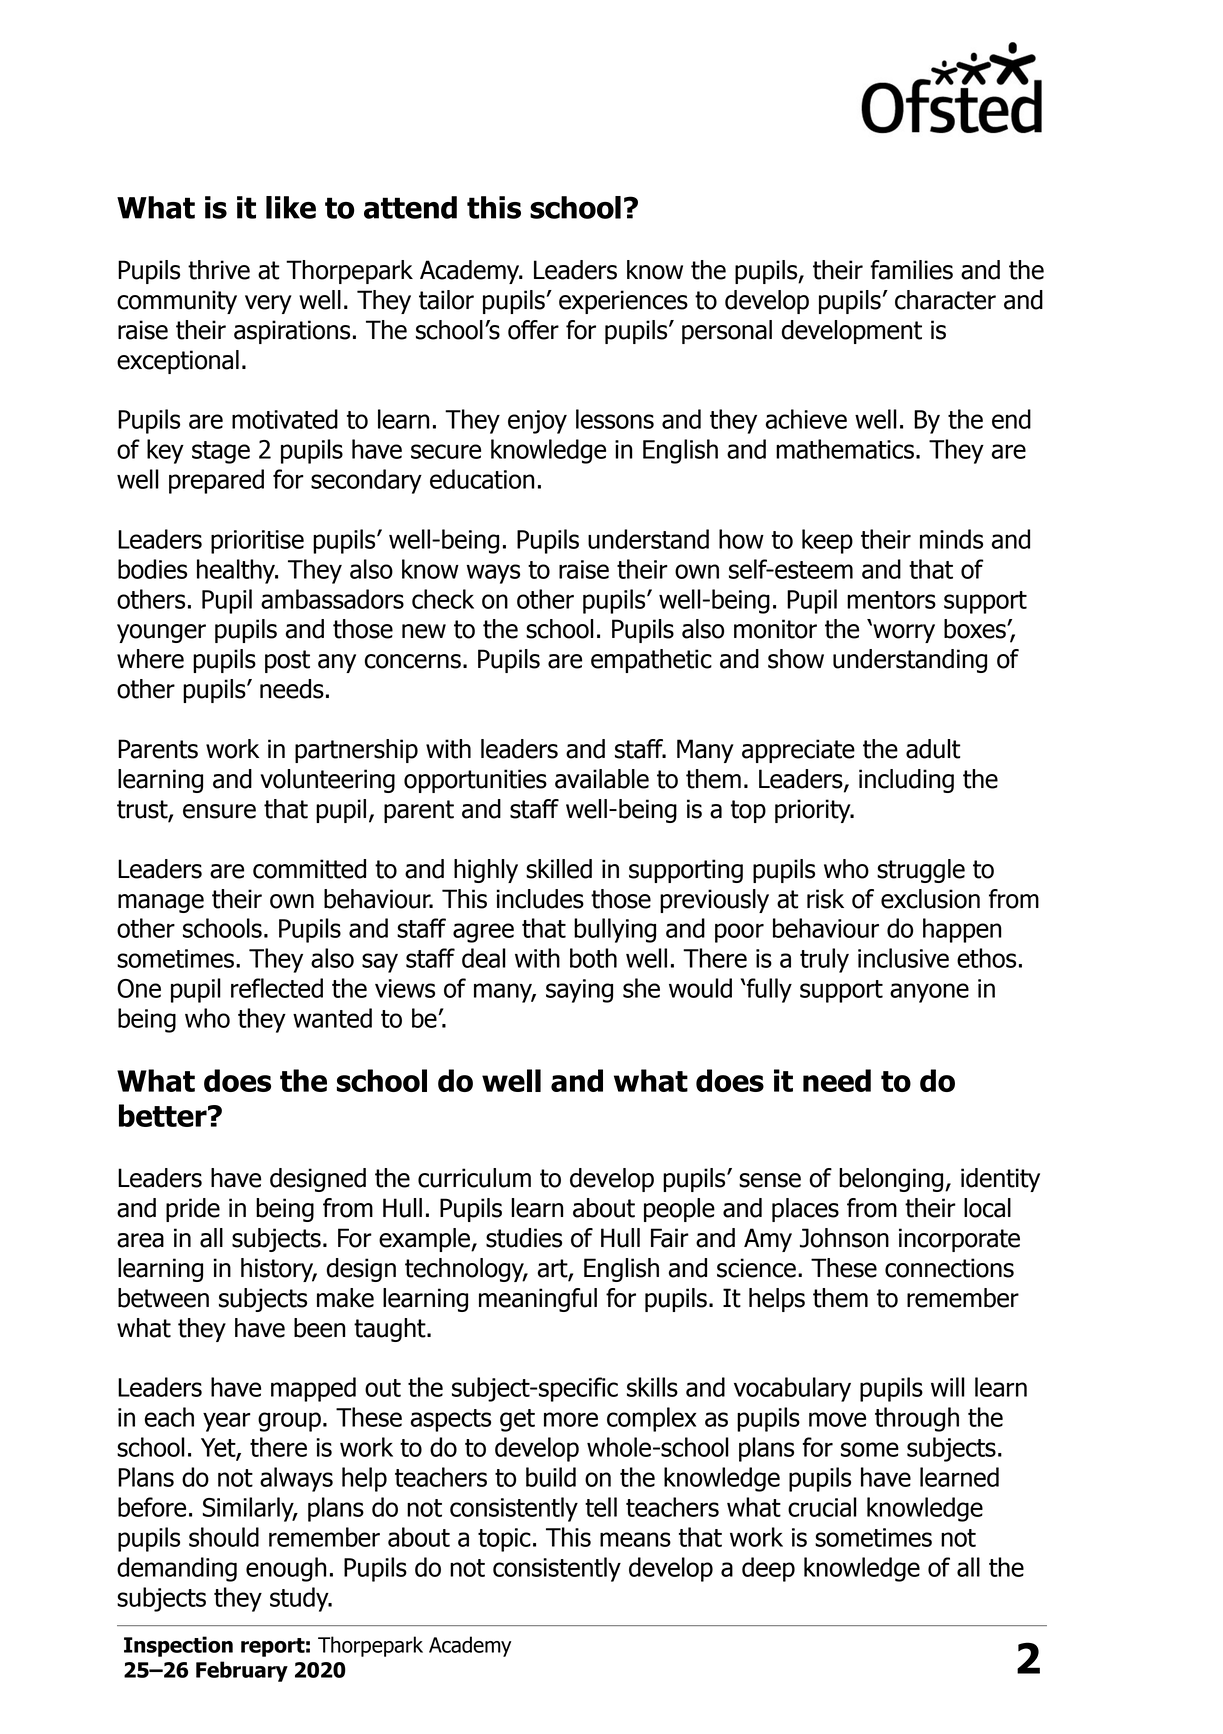 Image resolution: width=1223 pixels, height=1734 pixels. I want to click on February, so click(242, 1671).
